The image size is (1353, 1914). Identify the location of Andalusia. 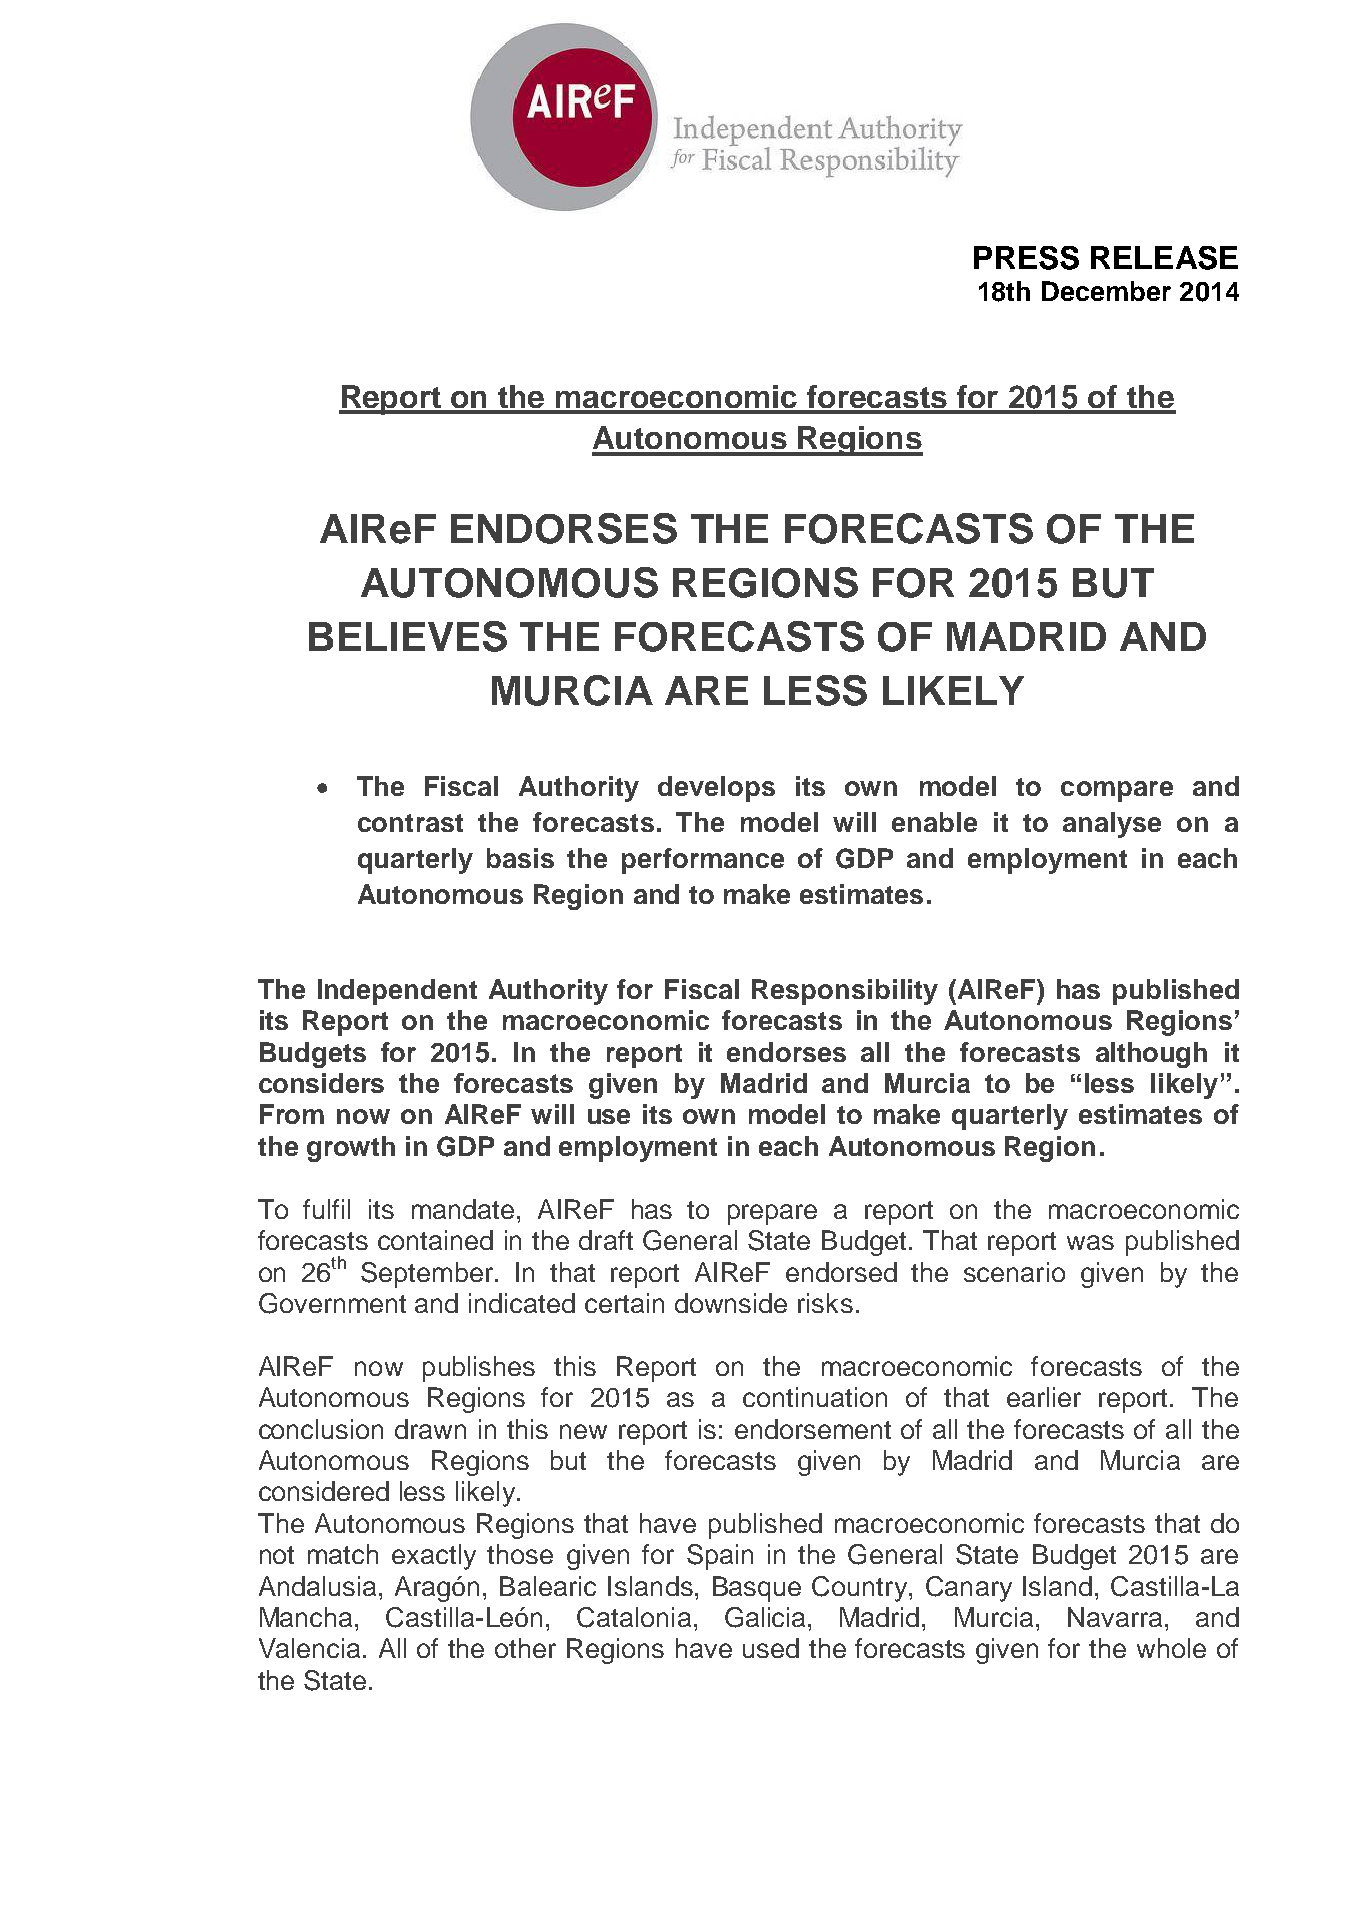
(317, 1586).
